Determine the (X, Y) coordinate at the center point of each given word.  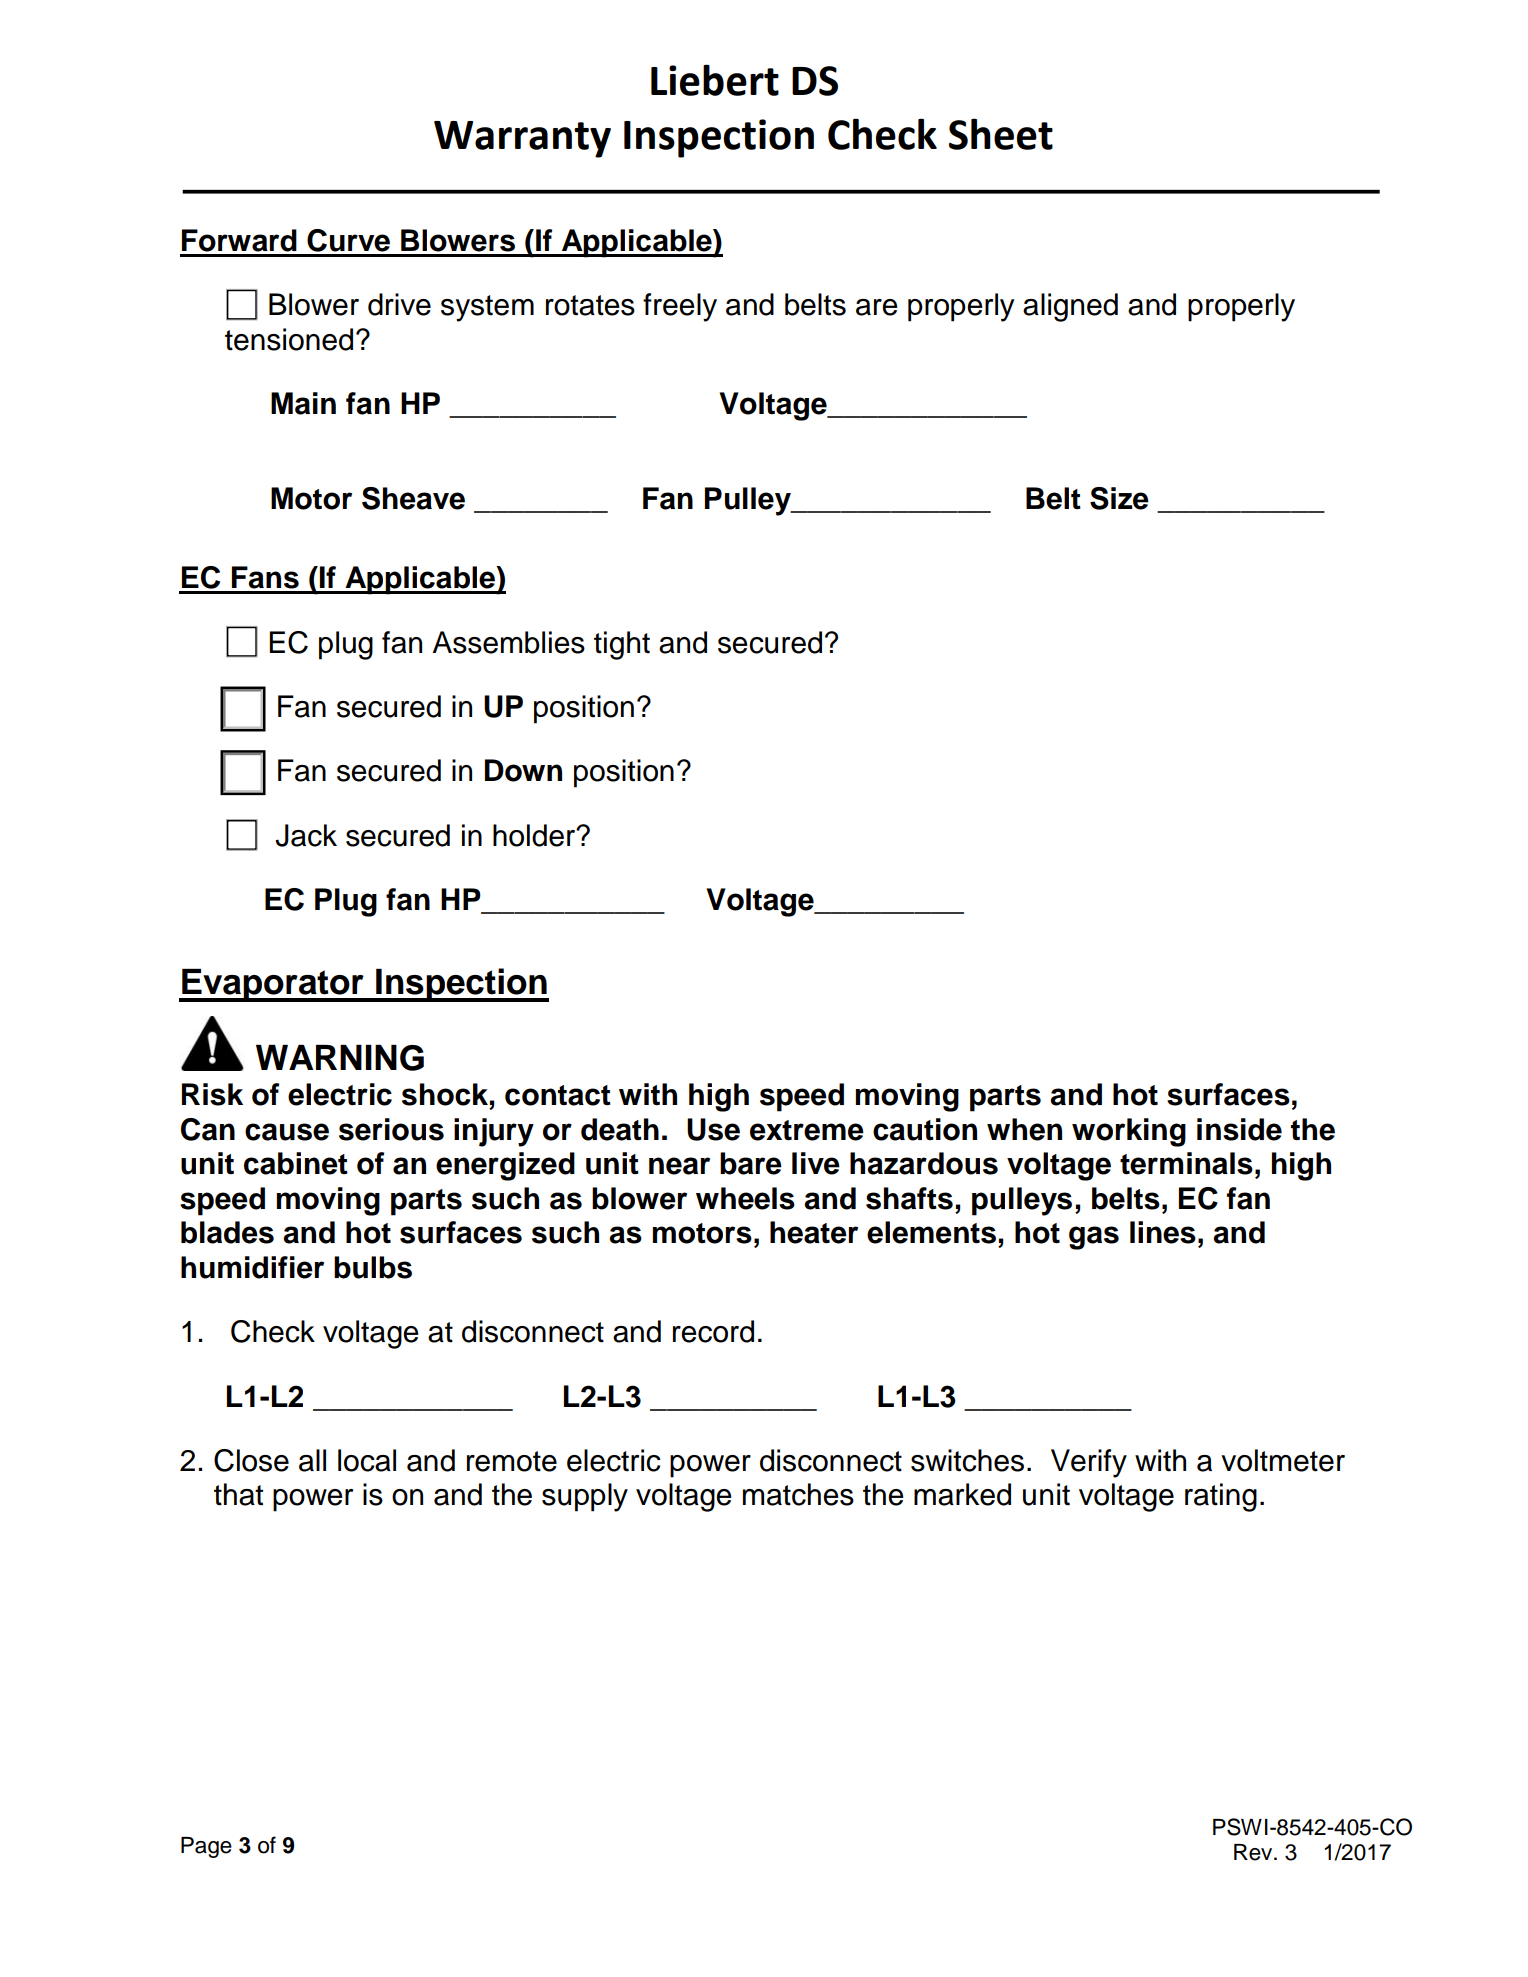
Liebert (715, 80)
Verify (1089, 1463)
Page (206, 1847)
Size (1119, 498)
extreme (807, 1130)
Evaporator (273, 985)
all (312, 1460)
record (713, 1331)
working (1129, 1132)
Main (303, 403)
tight (622, 645)
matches (798, 1494)
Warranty (522, 139)
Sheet (1001, 134)
